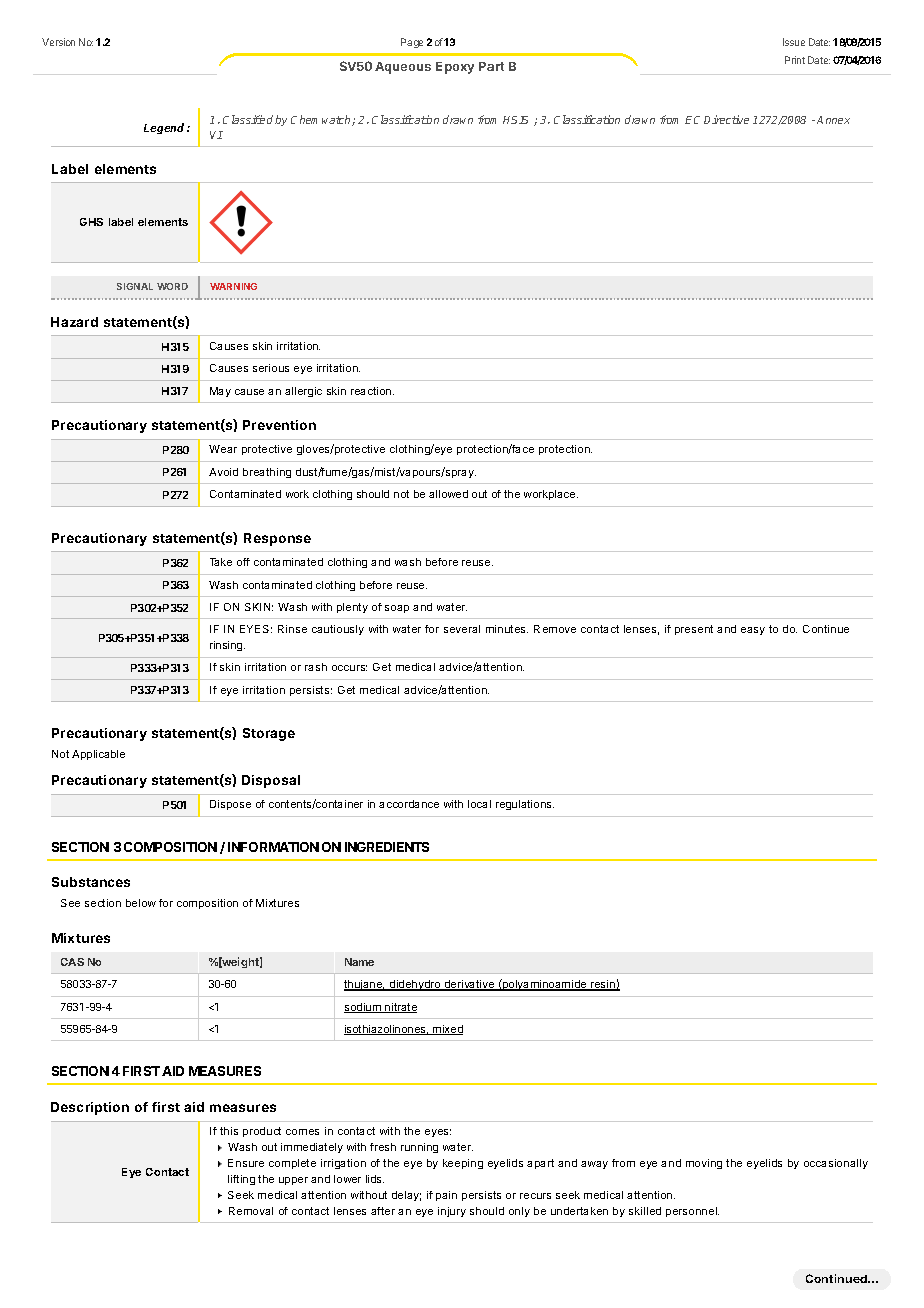  Describe the element at coordinates (795, 60) in the screenshot. I see `Print` at that location.
